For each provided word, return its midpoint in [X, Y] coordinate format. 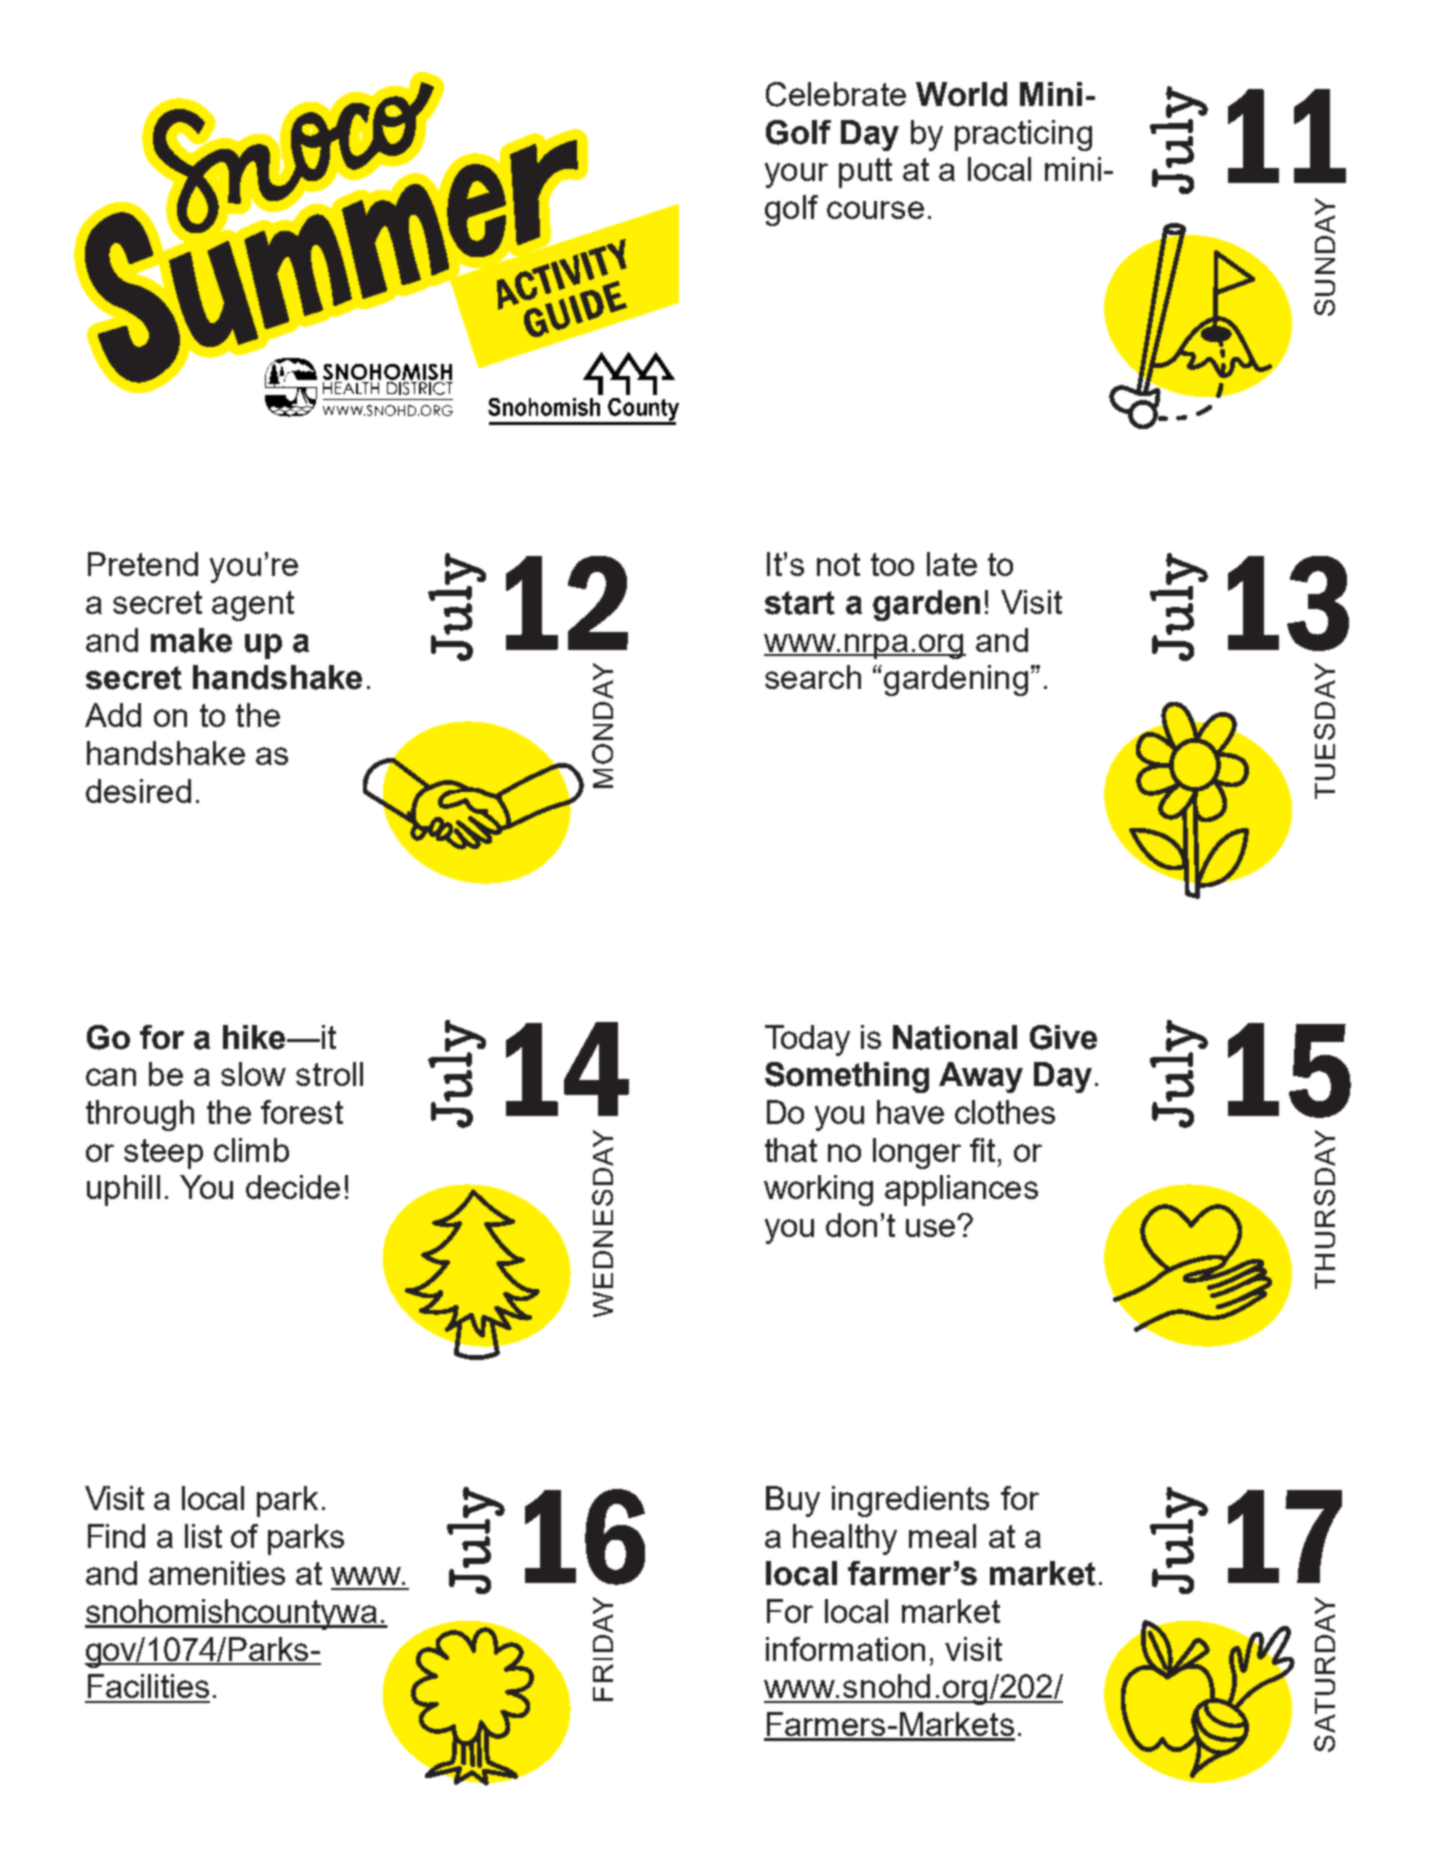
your [796, 175]
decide [293, 1187]
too [892, 564]
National [955, 1037]
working [818, 1190]
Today [807, 1040]
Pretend [143, 564]
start [800, 603]
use [930, 1228]
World [961, 94]
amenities [217, 1573]
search [813, 677]
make [191, 640]
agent [253, 606]
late [952, 564]
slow [253, 1074]
